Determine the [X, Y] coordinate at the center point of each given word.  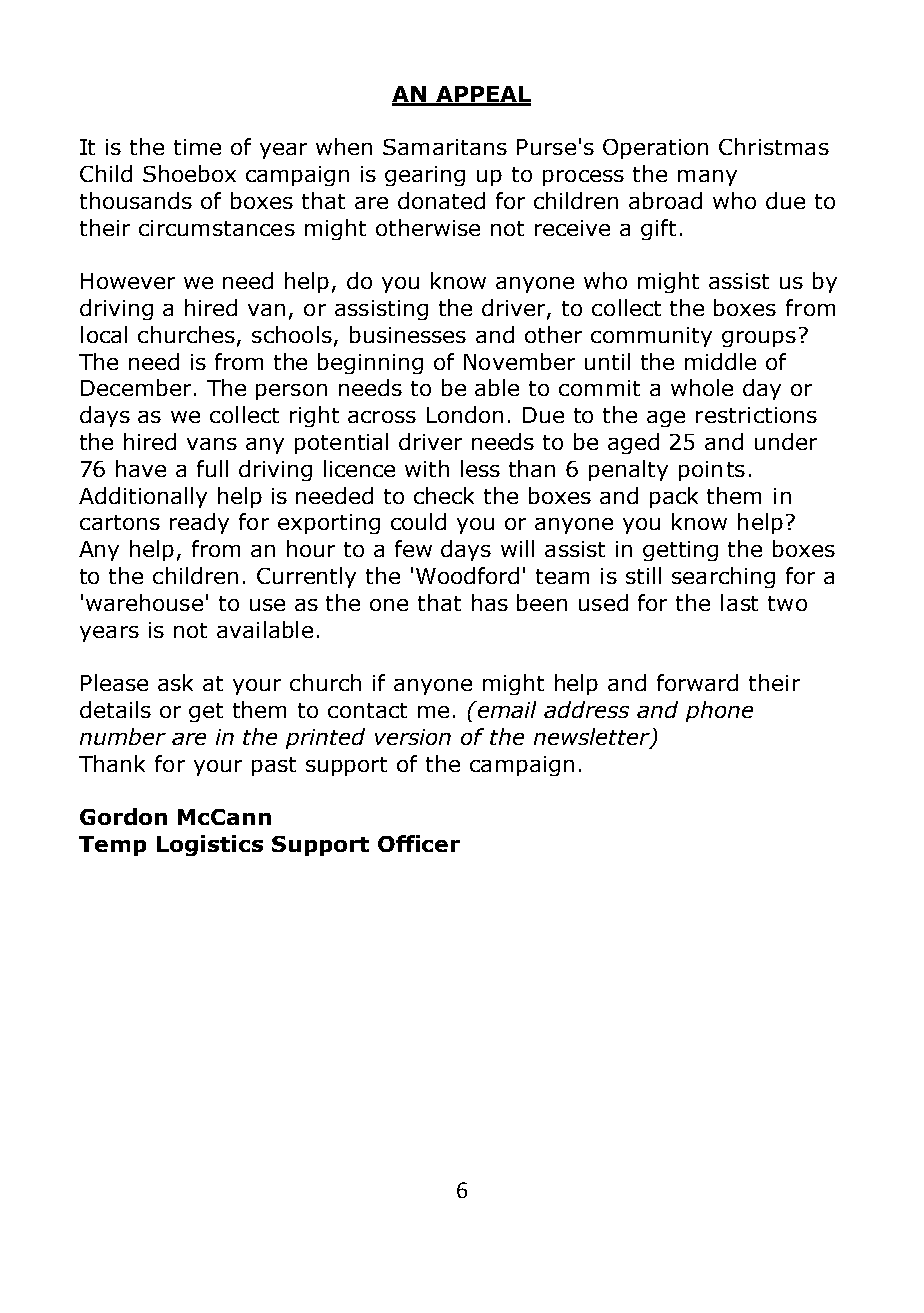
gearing [425, 176]
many [707, 178]
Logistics [210, 845]
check [444, 495]
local [104, 334]
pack [674, 497]
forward [697, 682]
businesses [408, 334]
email [505, 709]
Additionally [143, 497]
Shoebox [189, 173]
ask [175, 682]
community [651, 337]
